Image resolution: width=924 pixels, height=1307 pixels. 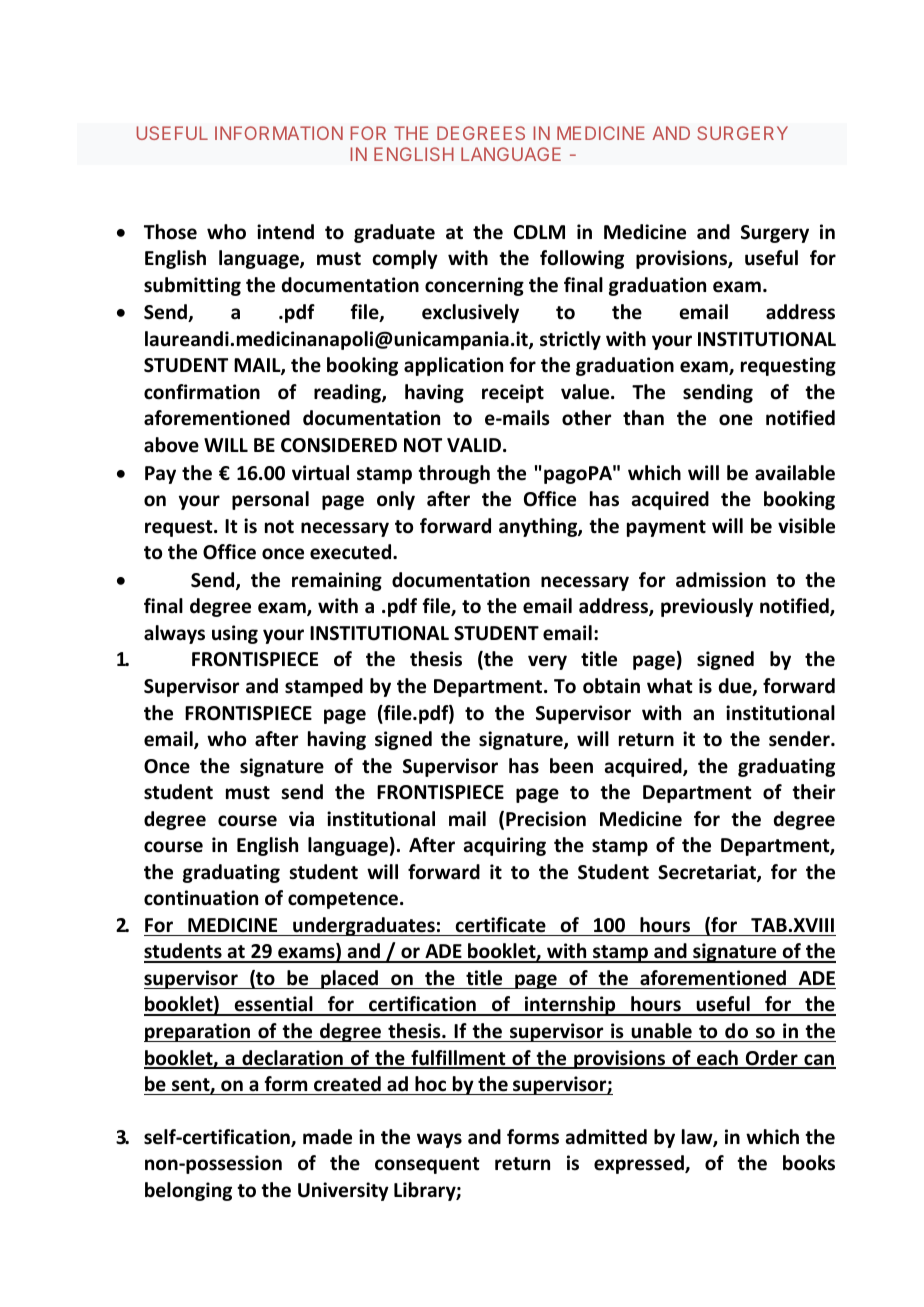 I want to click on very, so click(x=547, y=662).
